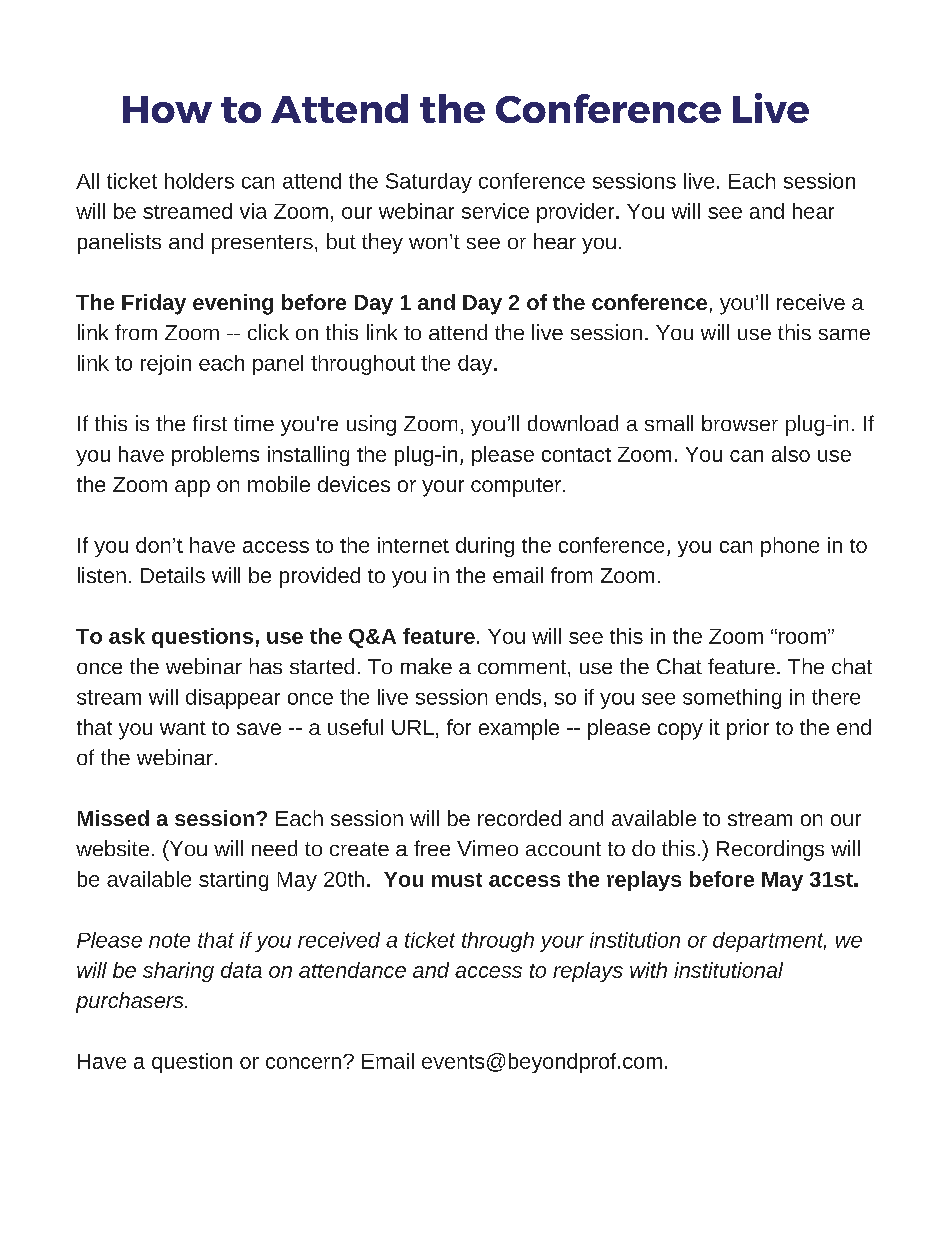 The width and height of the document is (952, 1233). I want to click on How, so click(167, 109).
